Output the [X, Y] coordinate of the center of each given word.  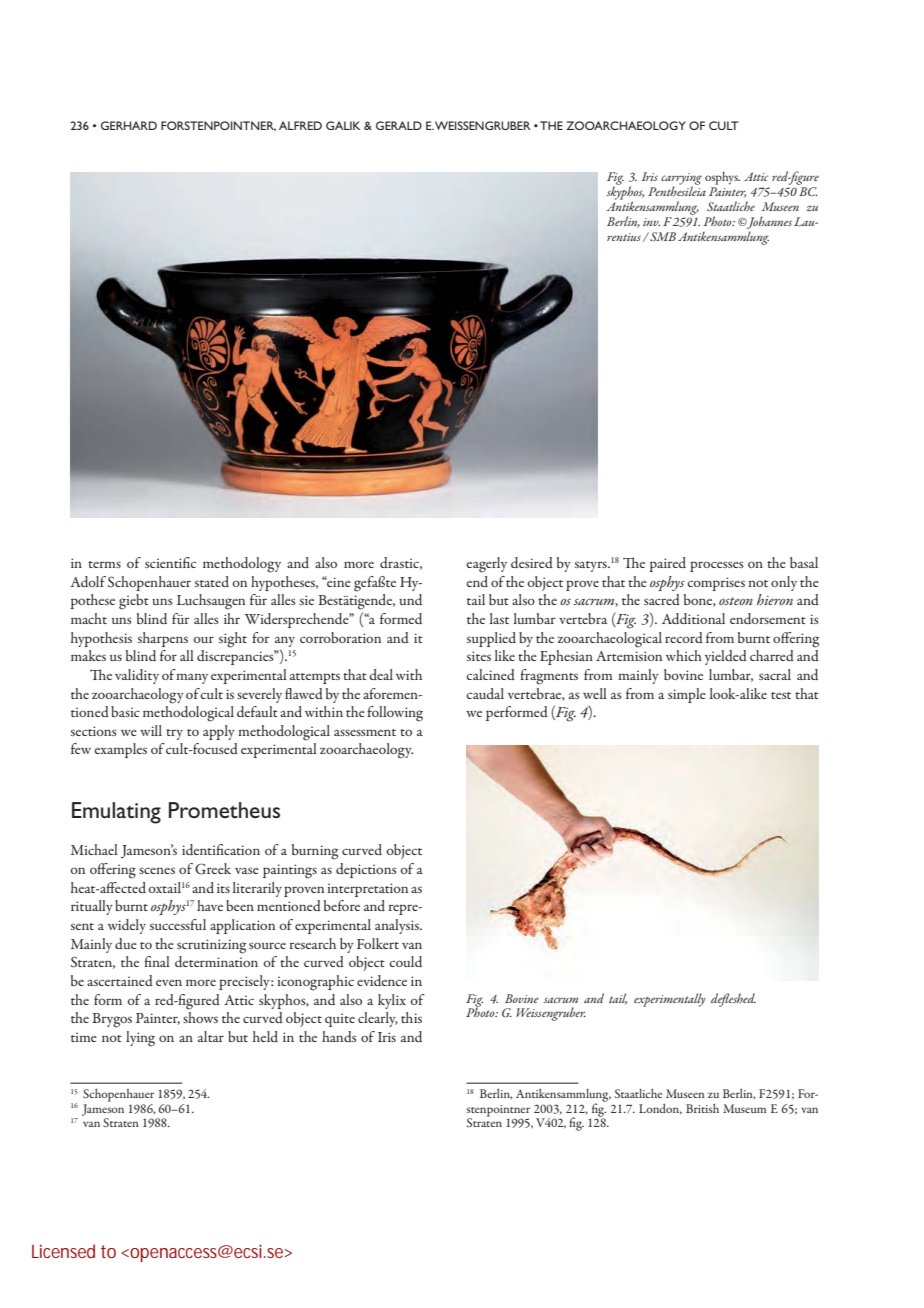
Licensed [63, 1251]
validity [137, 676]
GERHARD [129, 125]
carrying [681, 180]
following [395, 714]
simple [687, 695]
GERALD [399, 125]
